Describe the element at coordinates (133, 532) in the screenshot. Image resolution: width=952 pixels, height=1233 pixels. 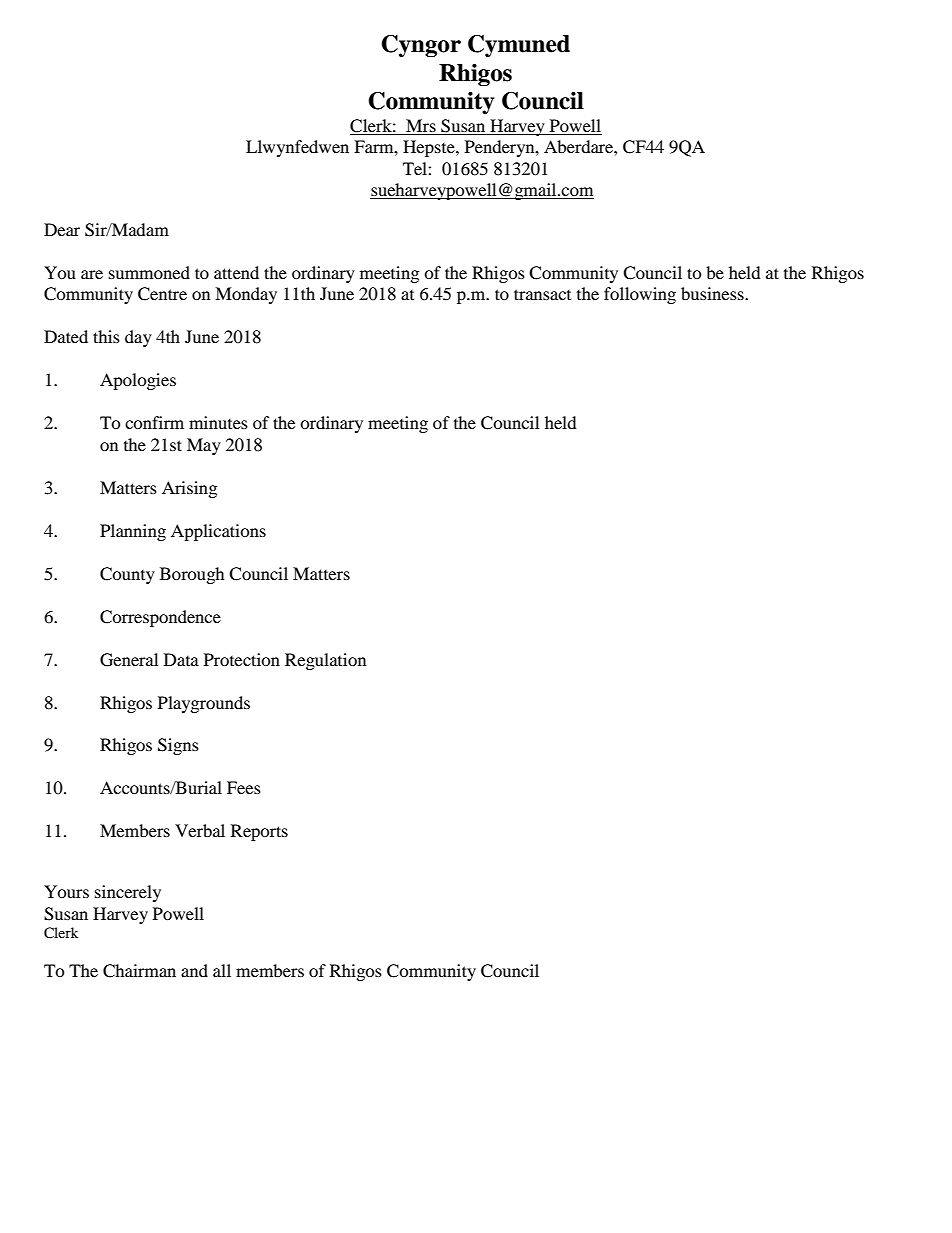
I see `Planning` at that location.
